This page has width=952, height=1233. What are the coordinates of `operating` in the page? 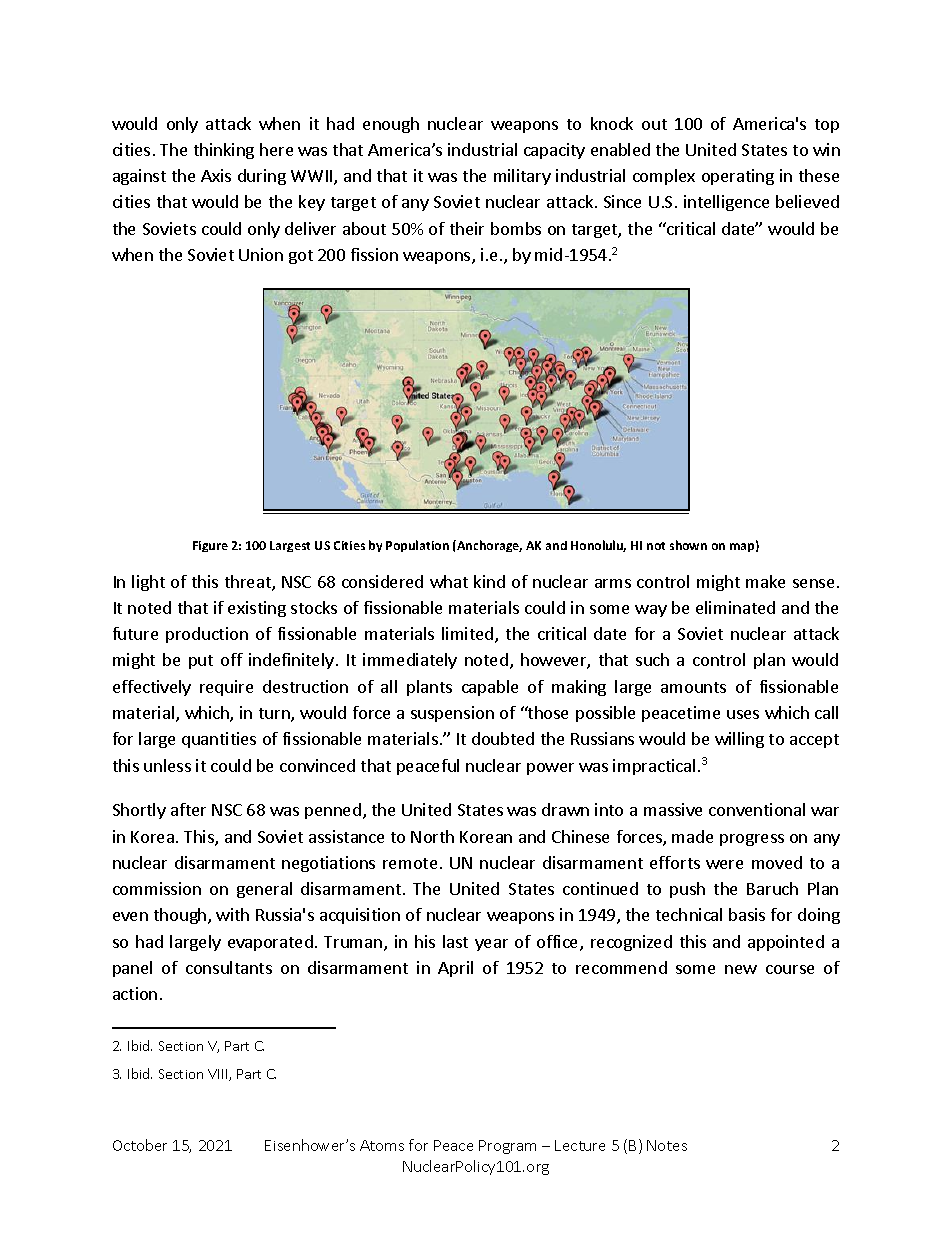 It's located at (738, 177).
